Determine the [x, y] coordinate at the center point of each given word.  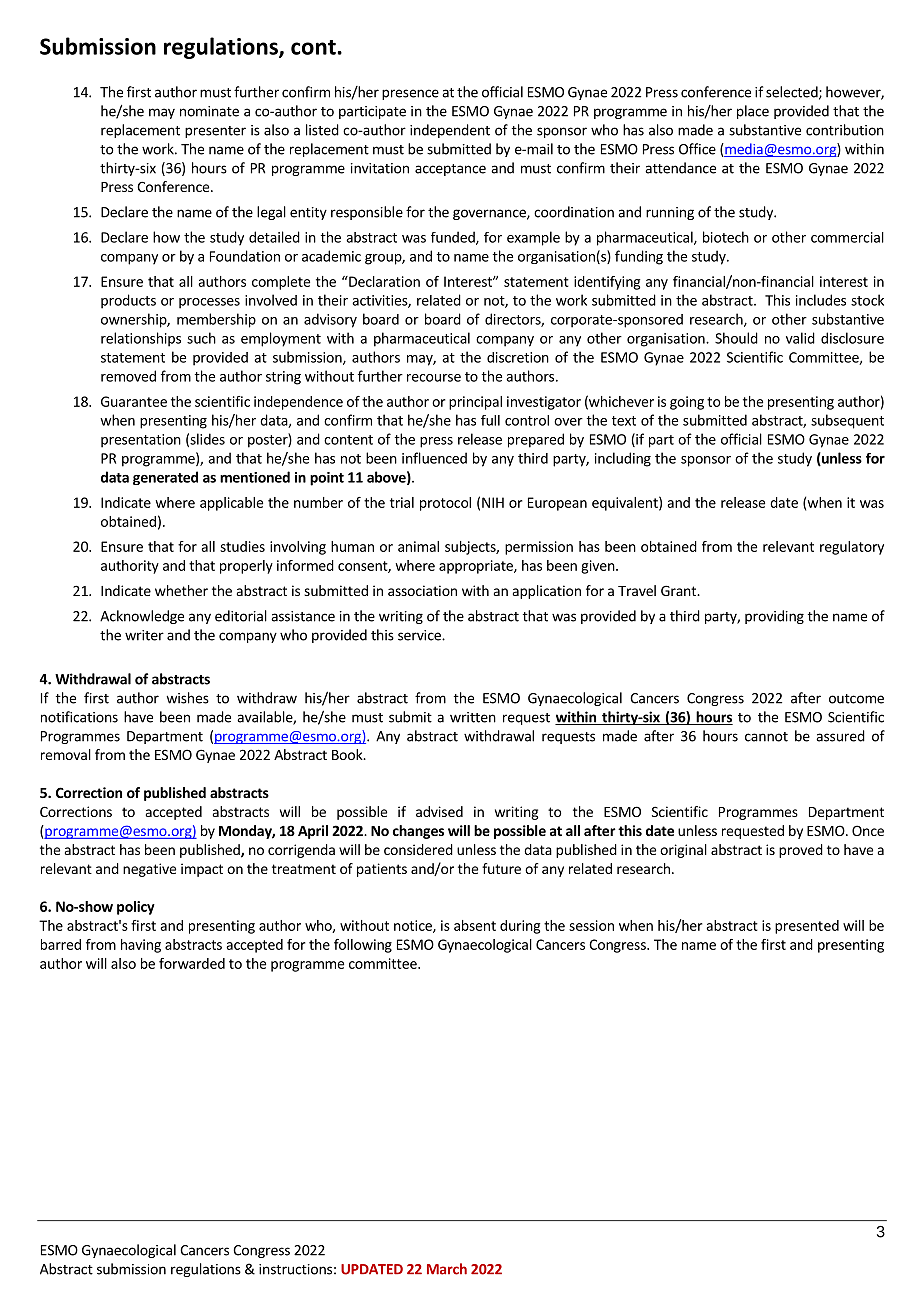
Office [697, 149]
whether [181, 590]
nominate [209, 111]
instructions [295, 1269]
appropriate [477, 567]
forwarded [192, 963]
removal [66, 754]
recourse [434, 378]
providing [774, 617]
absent [475, 925]
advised [439, 811]
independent [450, 131]
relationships [141, 339]
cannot [766, 737]
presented [807, 927]
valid [800, 338]
